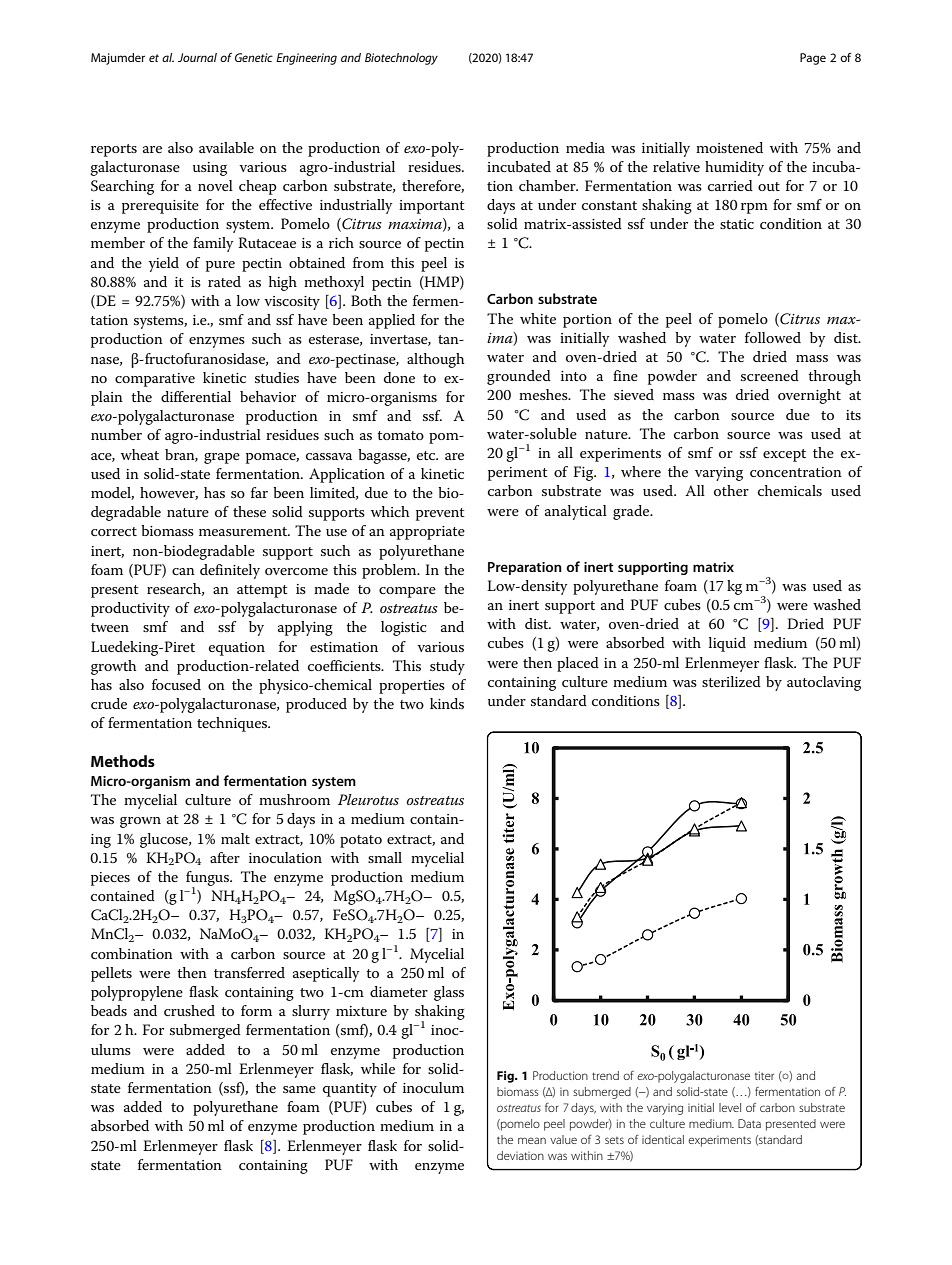 The height and width of the document is (1265, 952). Describe the element at coordinates (196, 396) in the document. I see `differential` at that location.
